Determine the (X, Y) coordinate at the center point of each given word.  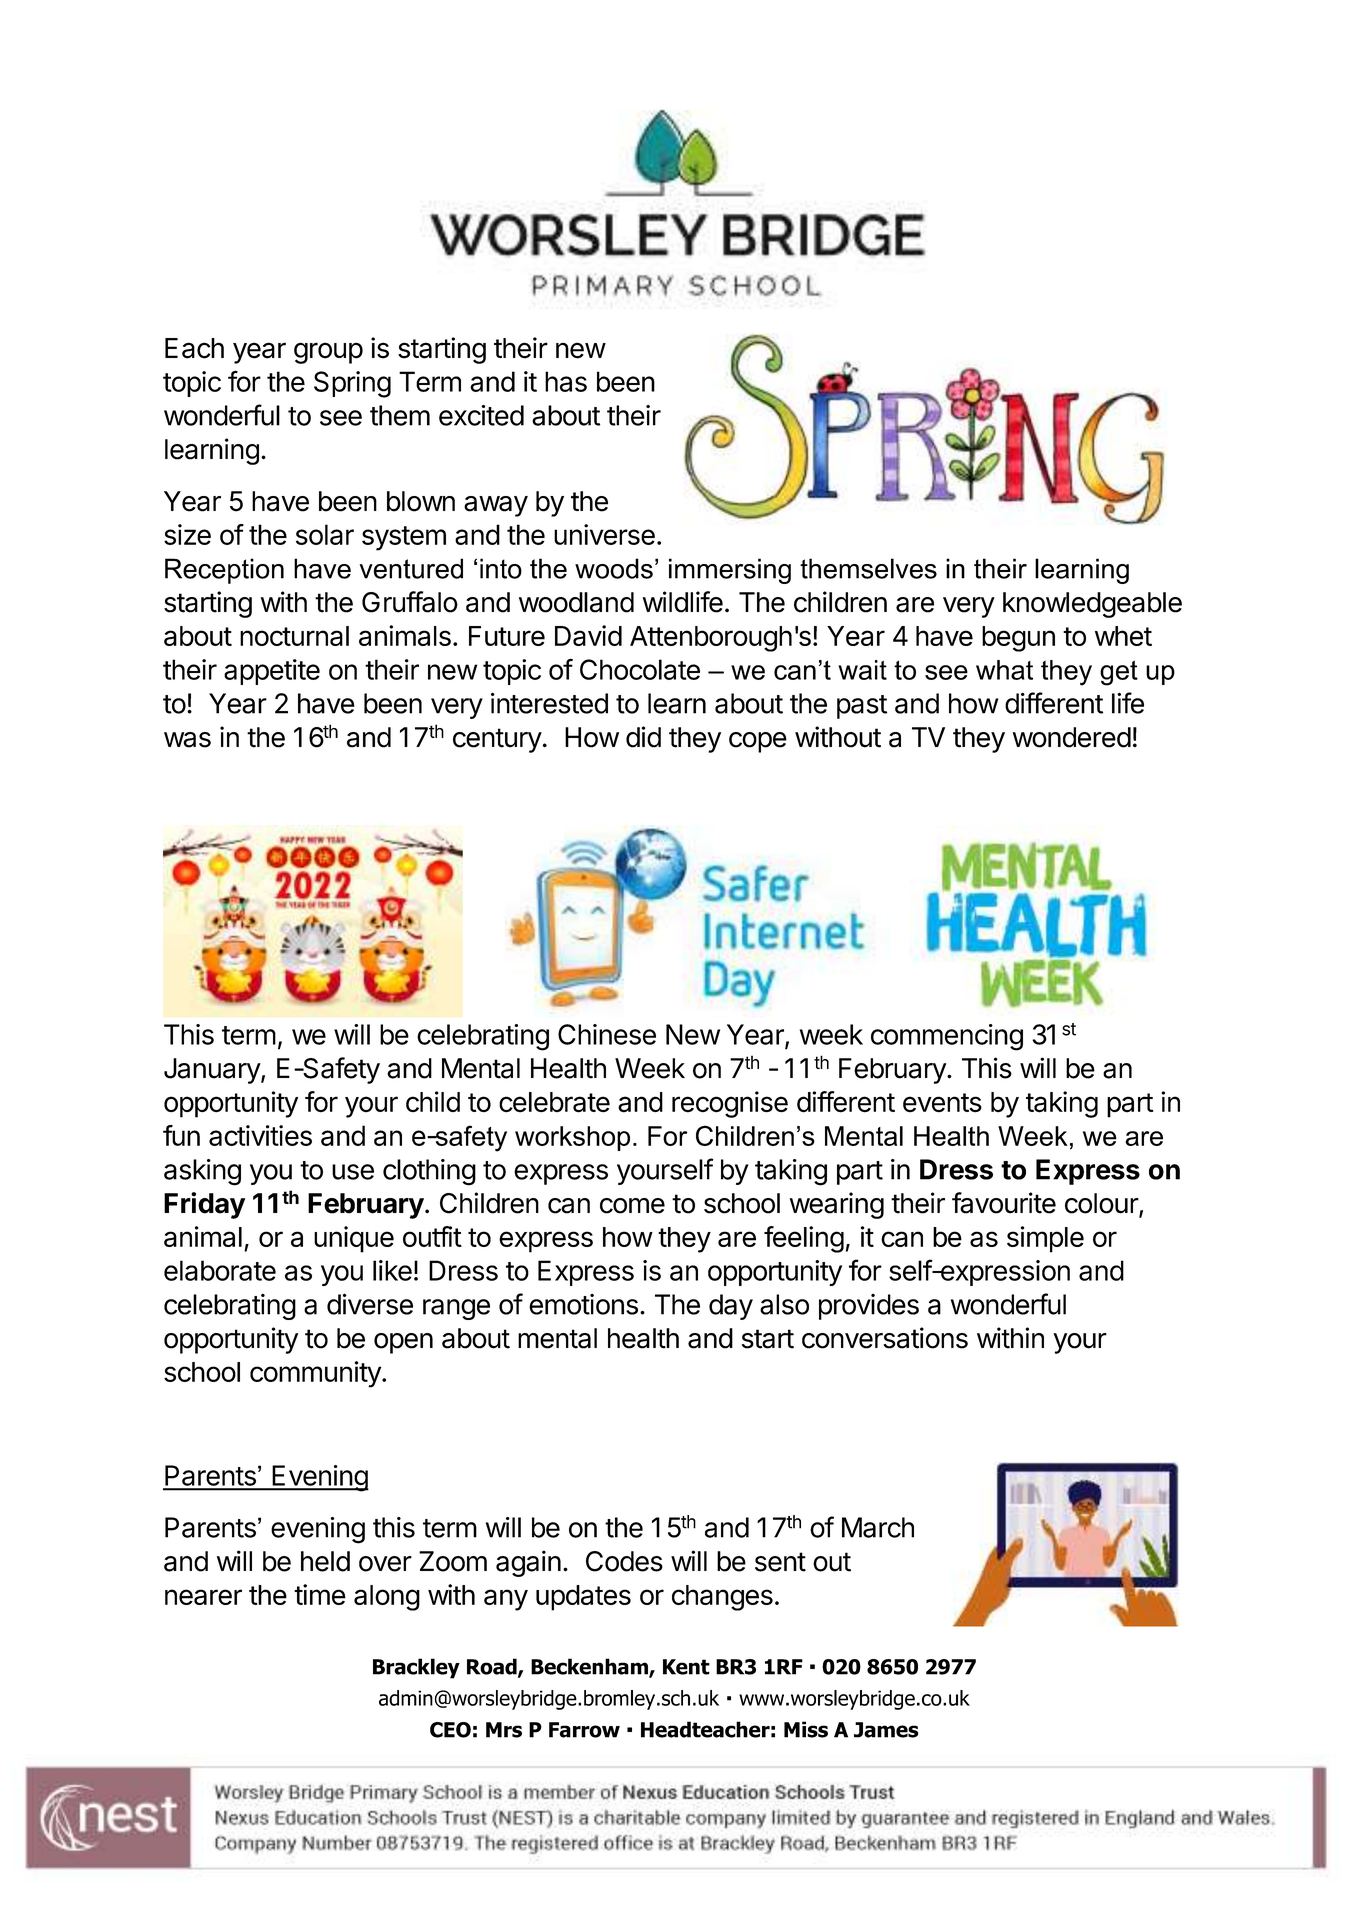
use (353, 1172)
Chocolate (640, 669)
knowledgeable (1092, 605)
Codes (624, 1561)
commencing (947, 1037)
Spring (352, 384)
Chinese (607, 1034)
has (566, 381)
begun (1018, 639)
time (320, 1594)
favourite (1004, 1203)
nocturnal (294, 636)
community (316, 1374)
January (213, 1071)
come (632, 1206)
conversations (885, 1338)
